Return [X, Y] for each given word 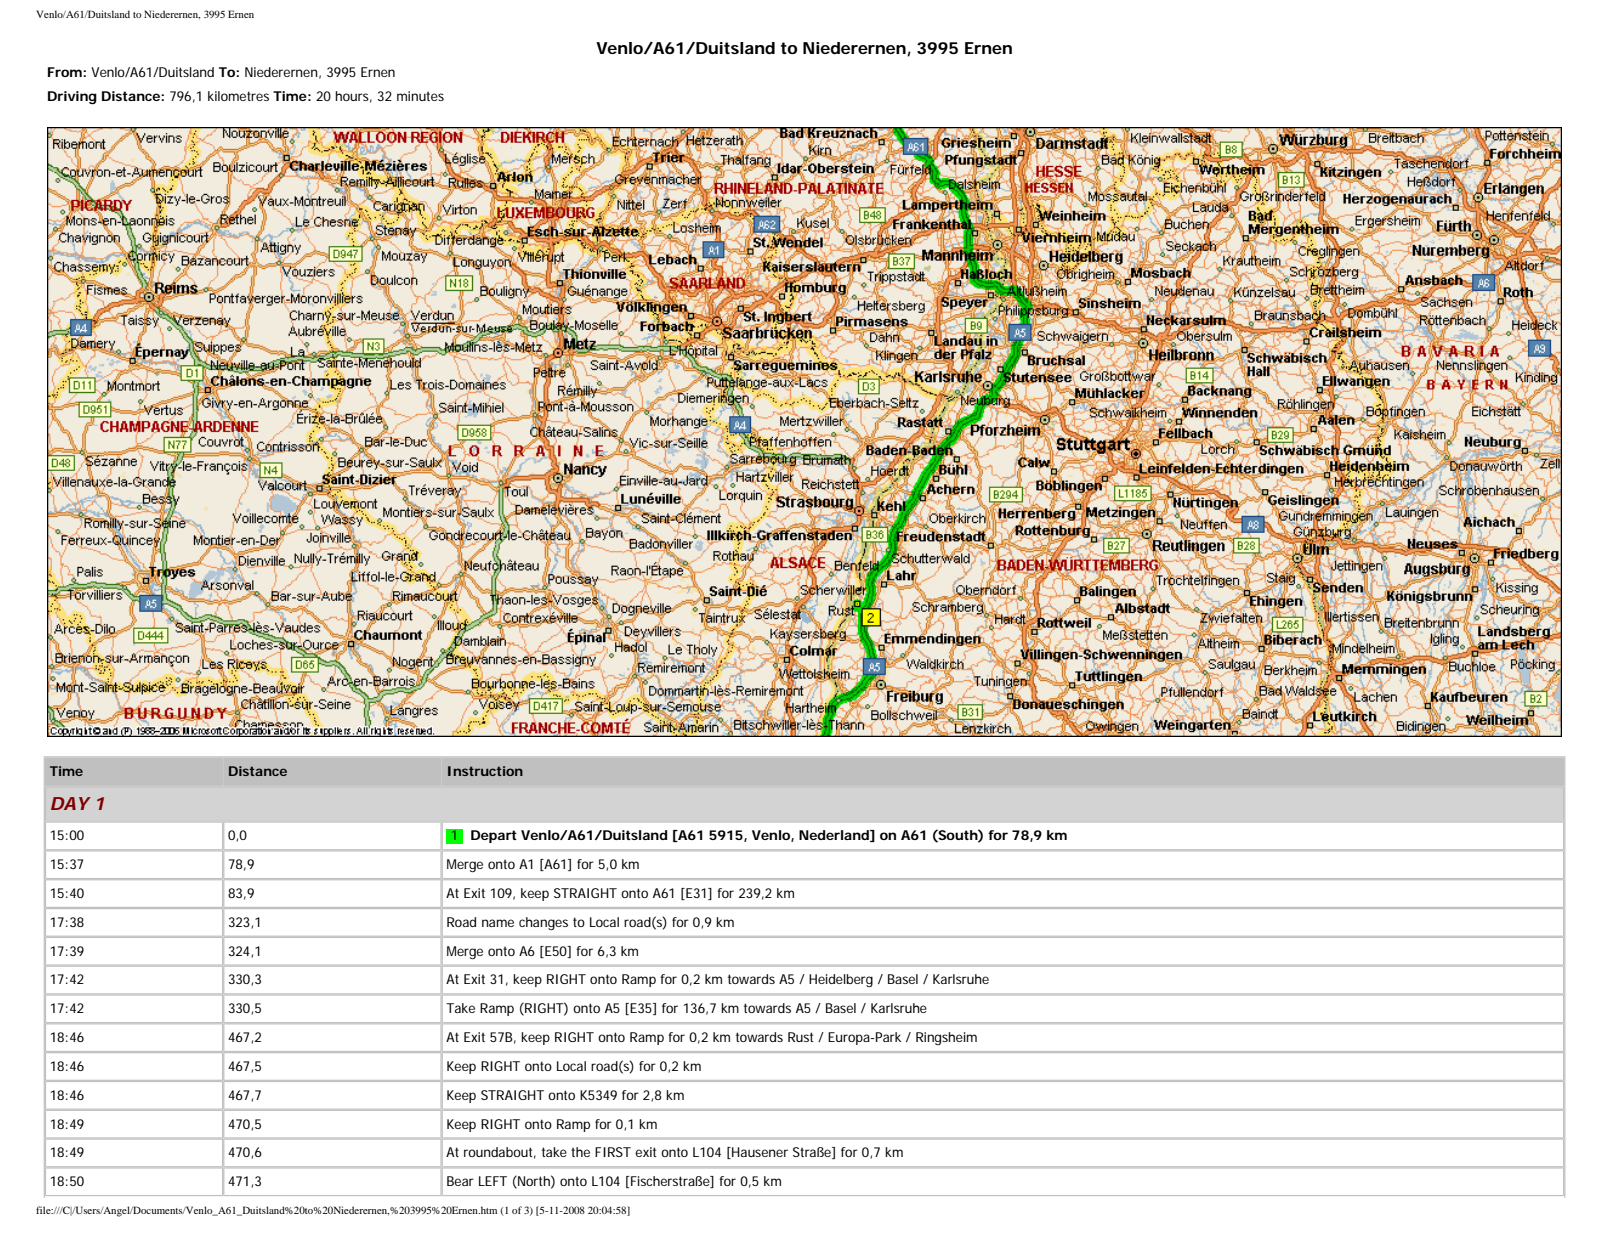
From [65, 72]
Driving [72, 97]
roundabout [500, 1153]
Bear [460, 1181]
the [580, 1152]
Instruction [485, 771]
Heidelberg [841, 980]
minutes [420, 96]
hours [353, 97]
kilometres [238, 96]
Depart [494, 836]
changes [543, 923]
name [498, 923]
